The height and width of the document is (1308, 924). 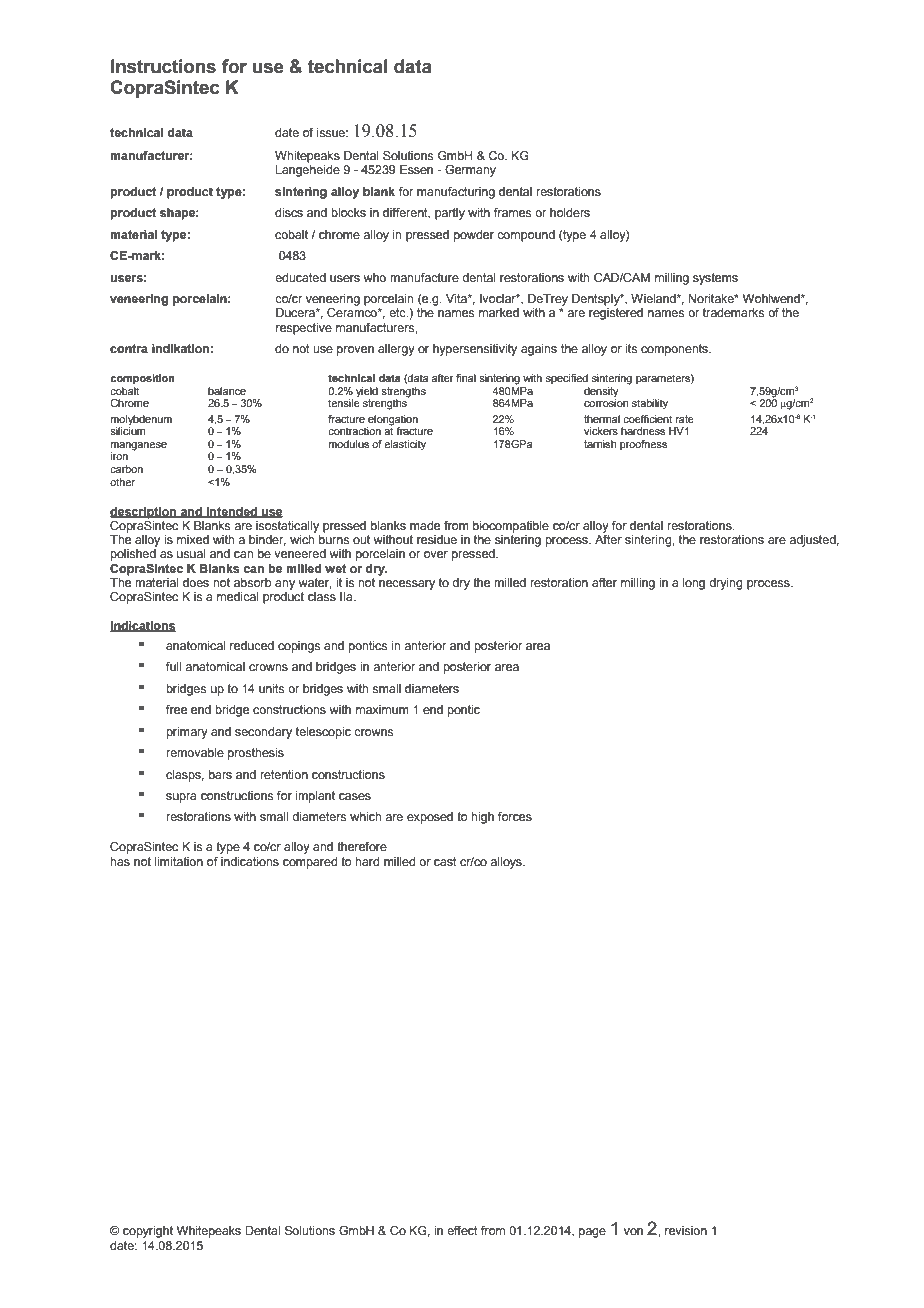 I want to click on necessary, so click(x=407, y=585).
